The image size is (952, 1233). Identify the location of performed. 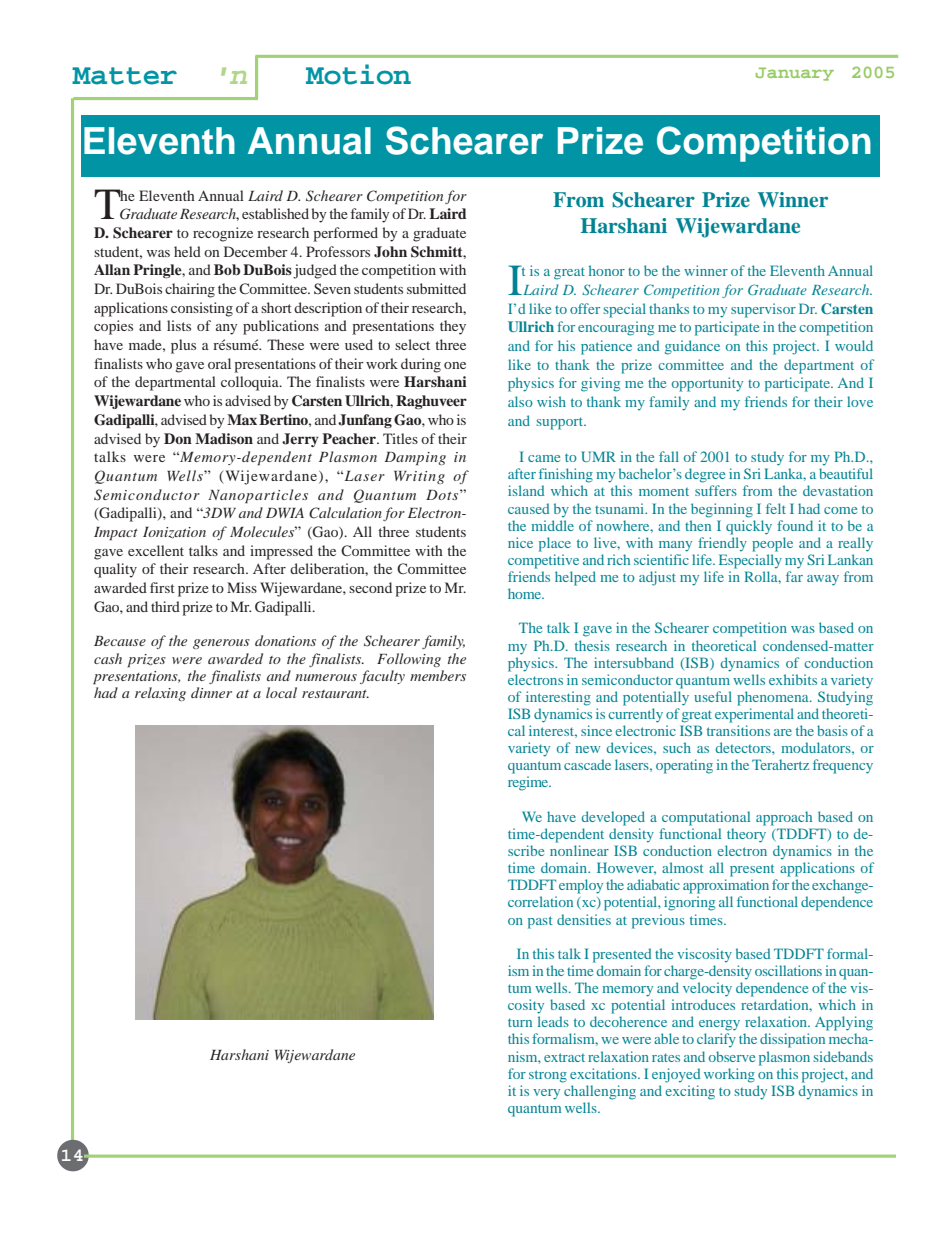
(345, 234).
